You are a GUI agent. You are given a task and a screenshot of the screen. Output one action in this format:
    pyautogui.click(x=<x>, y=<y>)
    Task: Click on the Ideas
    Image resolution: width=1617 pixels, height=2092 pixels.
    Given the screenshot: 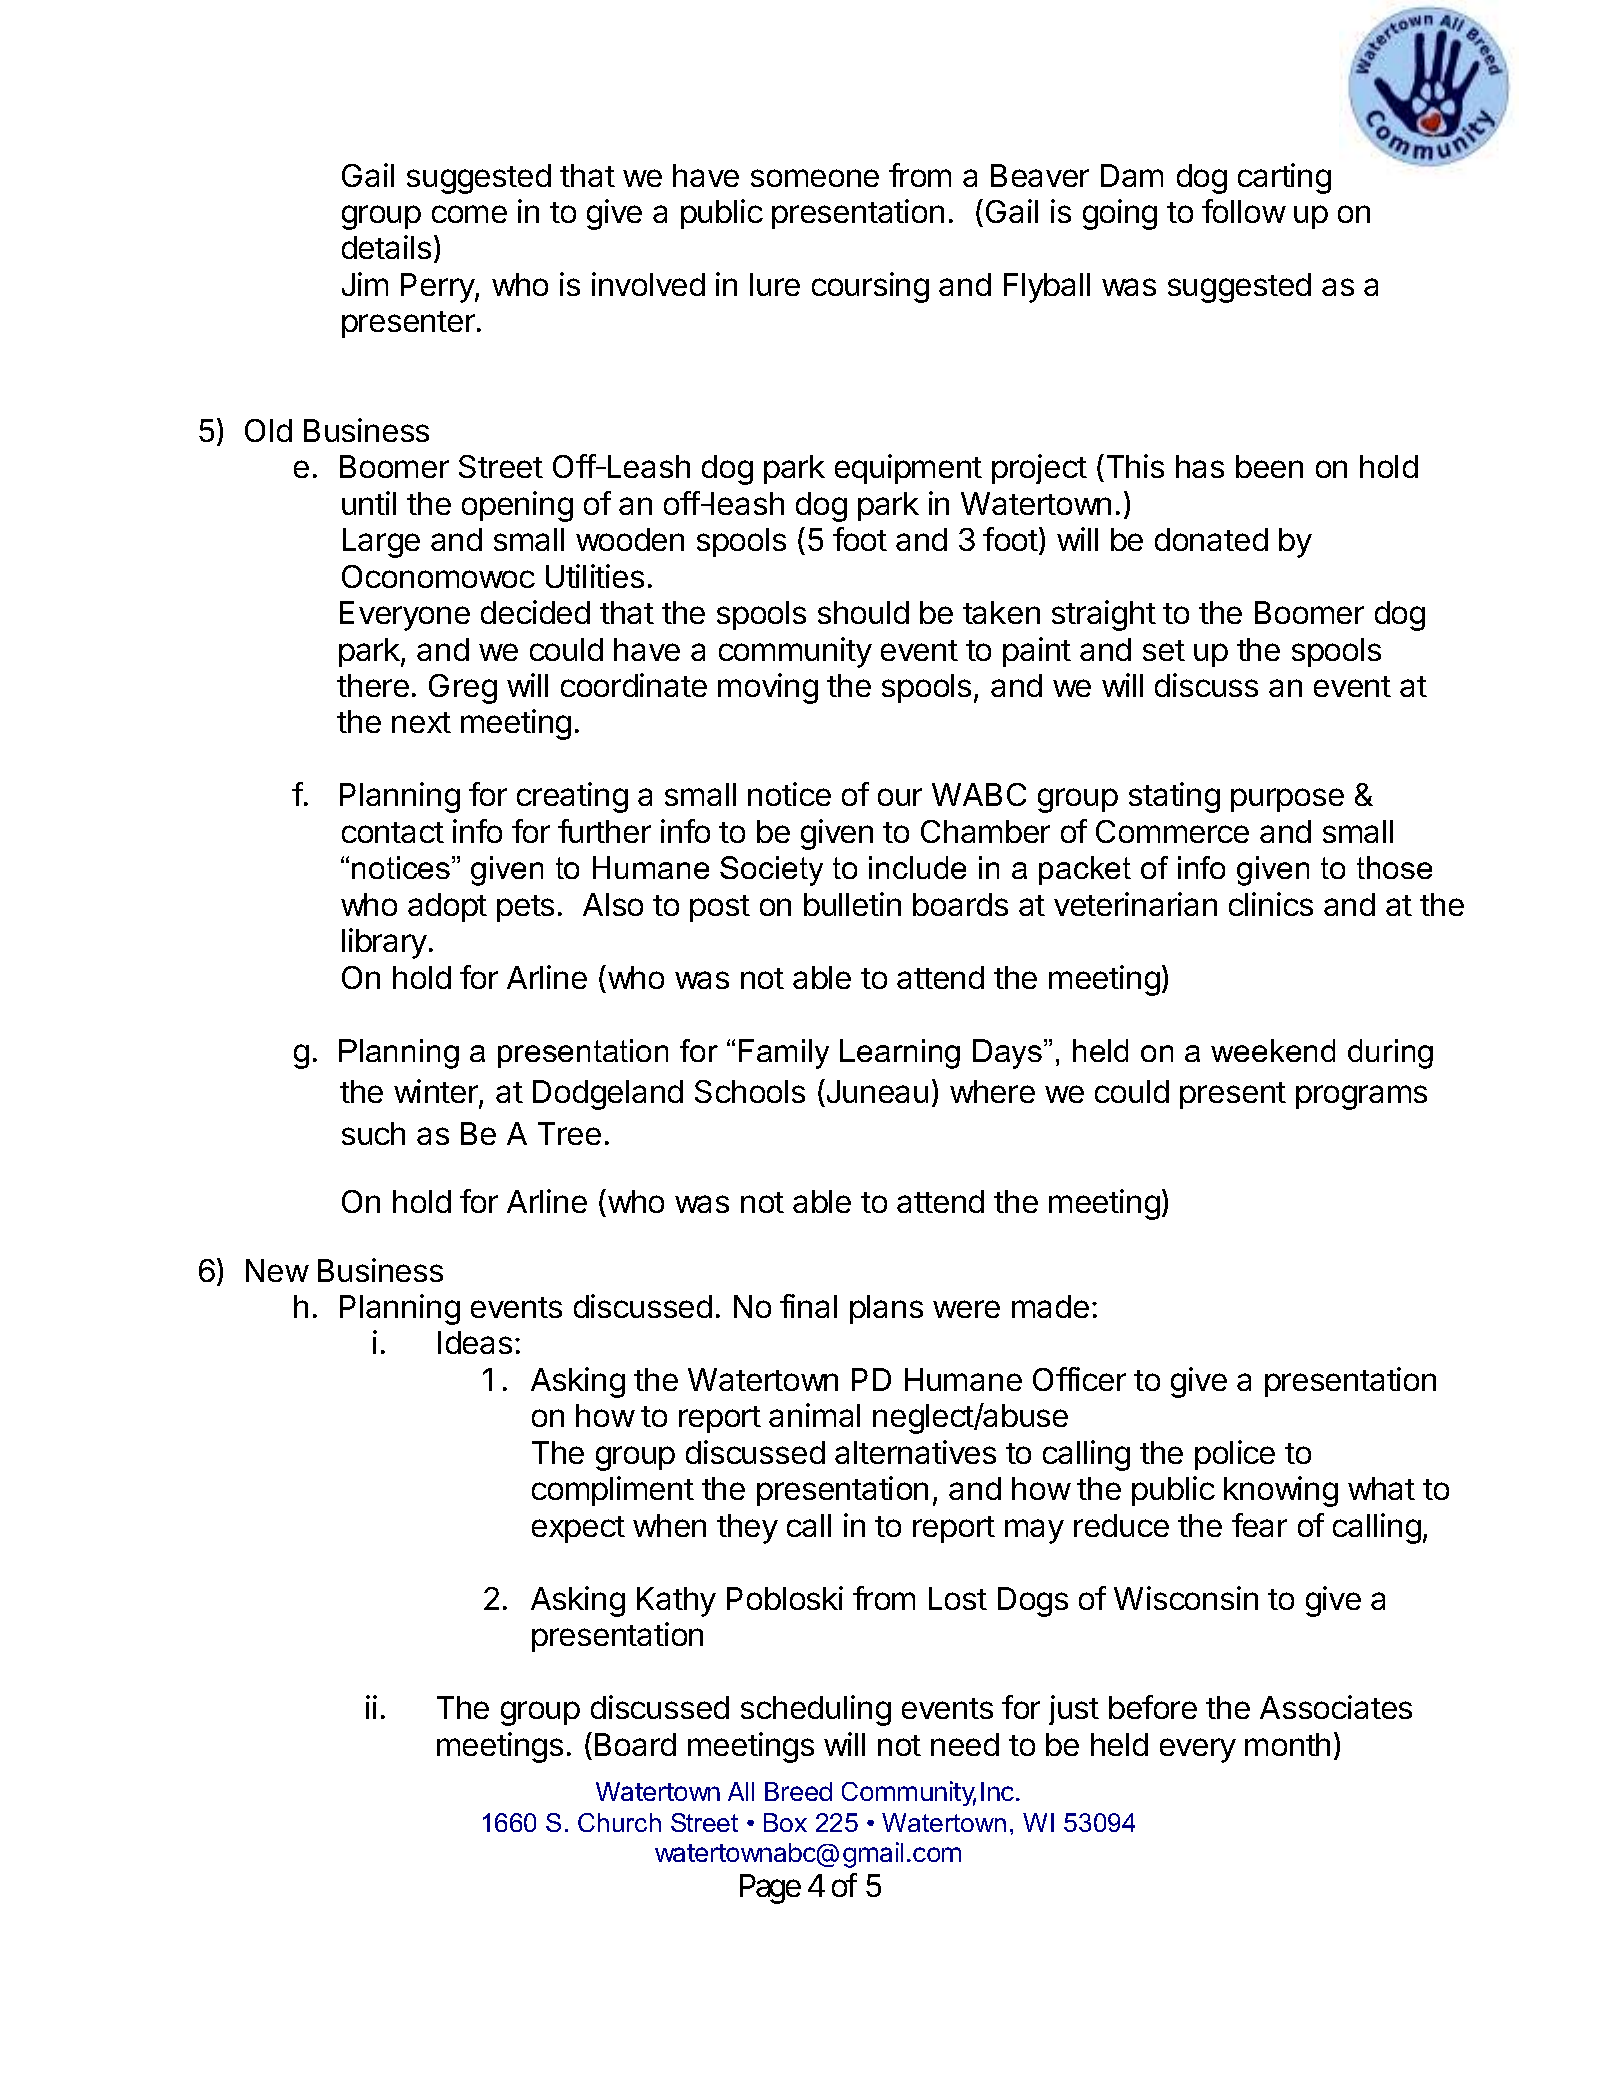 What is the action you would take?
    pyautogui.click(x=475, y=1342)
